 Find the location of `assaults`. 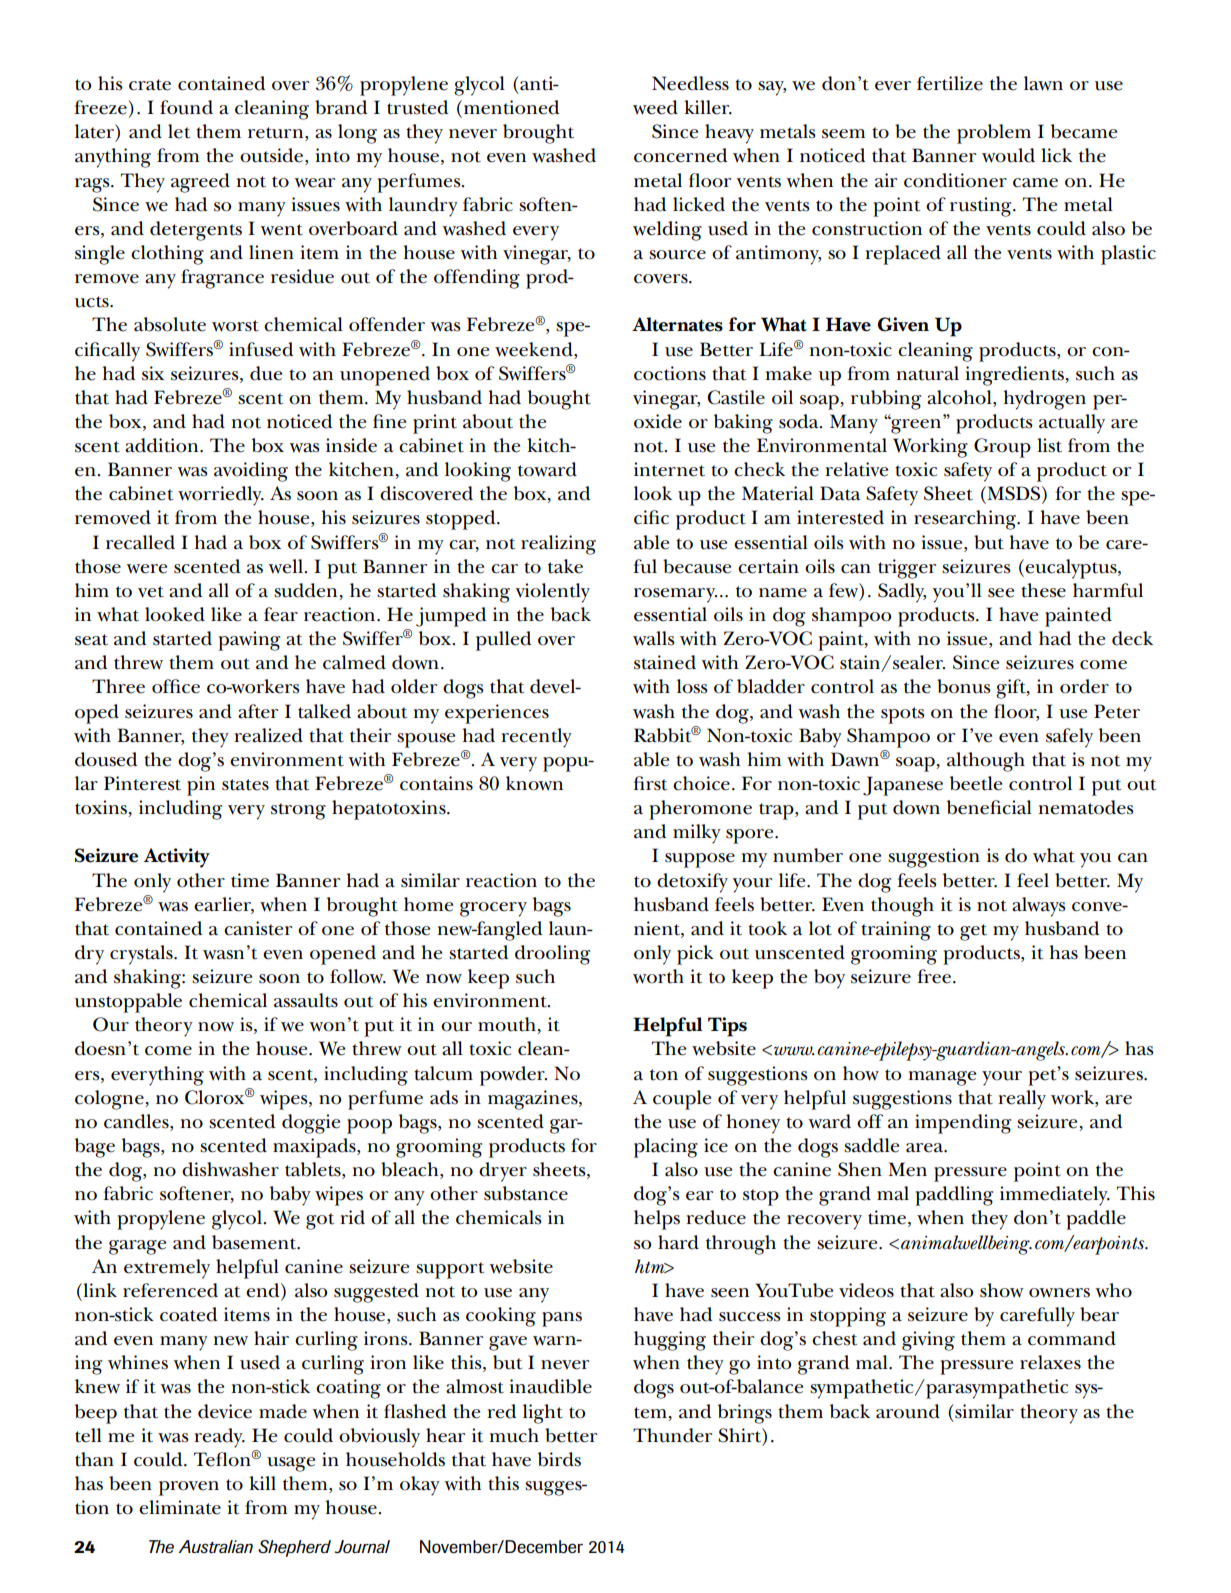

assaults is located at coordinates (306, 1000).
